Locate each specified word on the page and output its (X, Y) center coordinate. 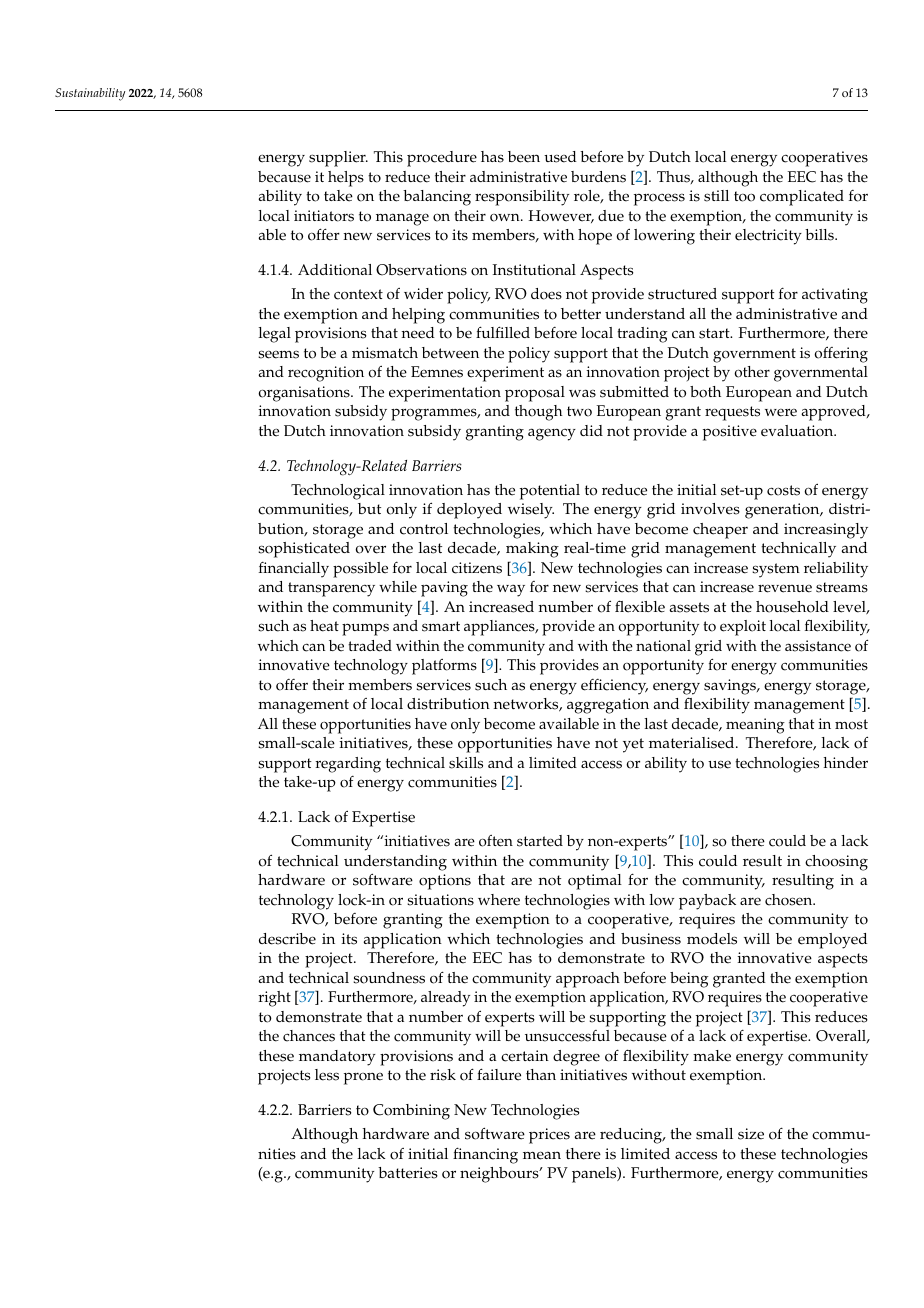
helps (346, 179)
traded (370, 646)
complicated (802, 198)
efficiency (614, 687)
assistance (818, 646)
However (561, 216)
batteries (408, 1173)
